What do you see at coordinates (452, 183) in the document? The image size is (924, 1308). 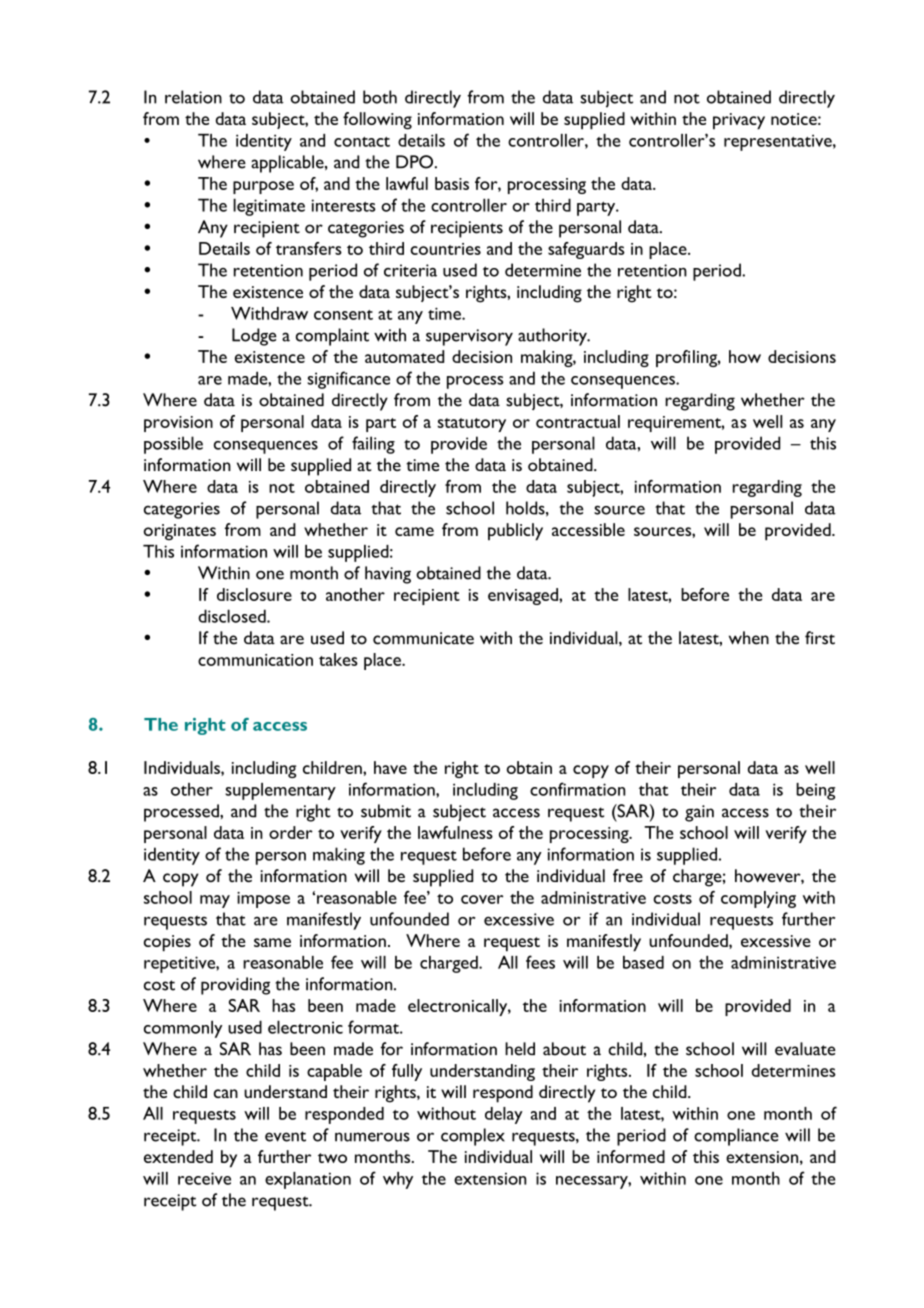 I see `basis` at bounding box center [452, 183].
